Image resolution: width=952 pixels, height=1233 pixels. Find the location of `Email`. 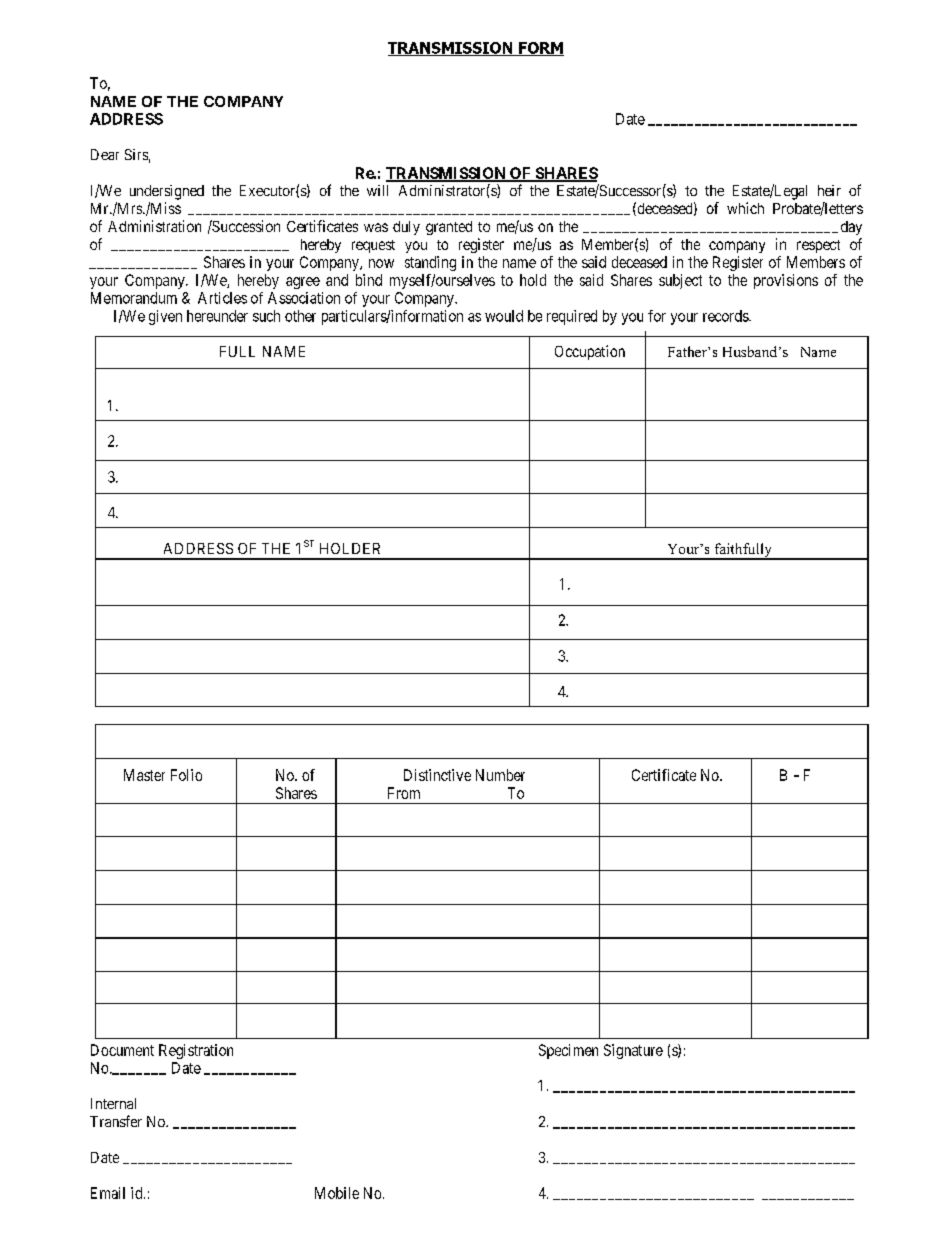

Email is located at coordinates (108, 1193).
